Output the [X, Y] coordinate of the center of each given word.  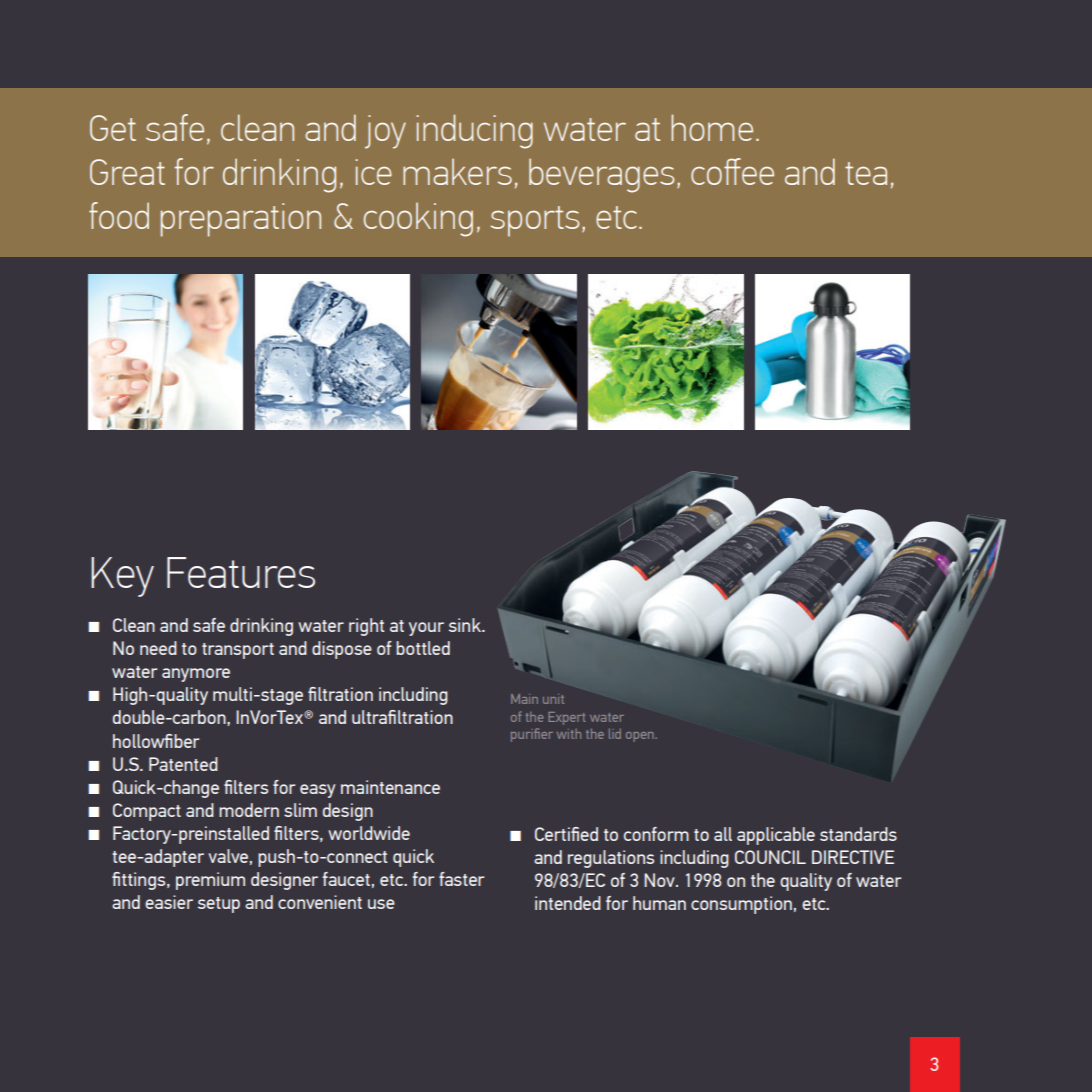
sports [534, 221]
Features [241, 572]
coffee [732, 171]
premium [210, 881]
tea [866, 173]
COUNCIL [770, 857]
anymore [196, 675]
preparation [241, 220]
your [426, 629]
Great [127, 172]
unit [553, 699]
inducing [474, 131]
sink [466, 625]
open [641, 737]
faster [461, 879]
